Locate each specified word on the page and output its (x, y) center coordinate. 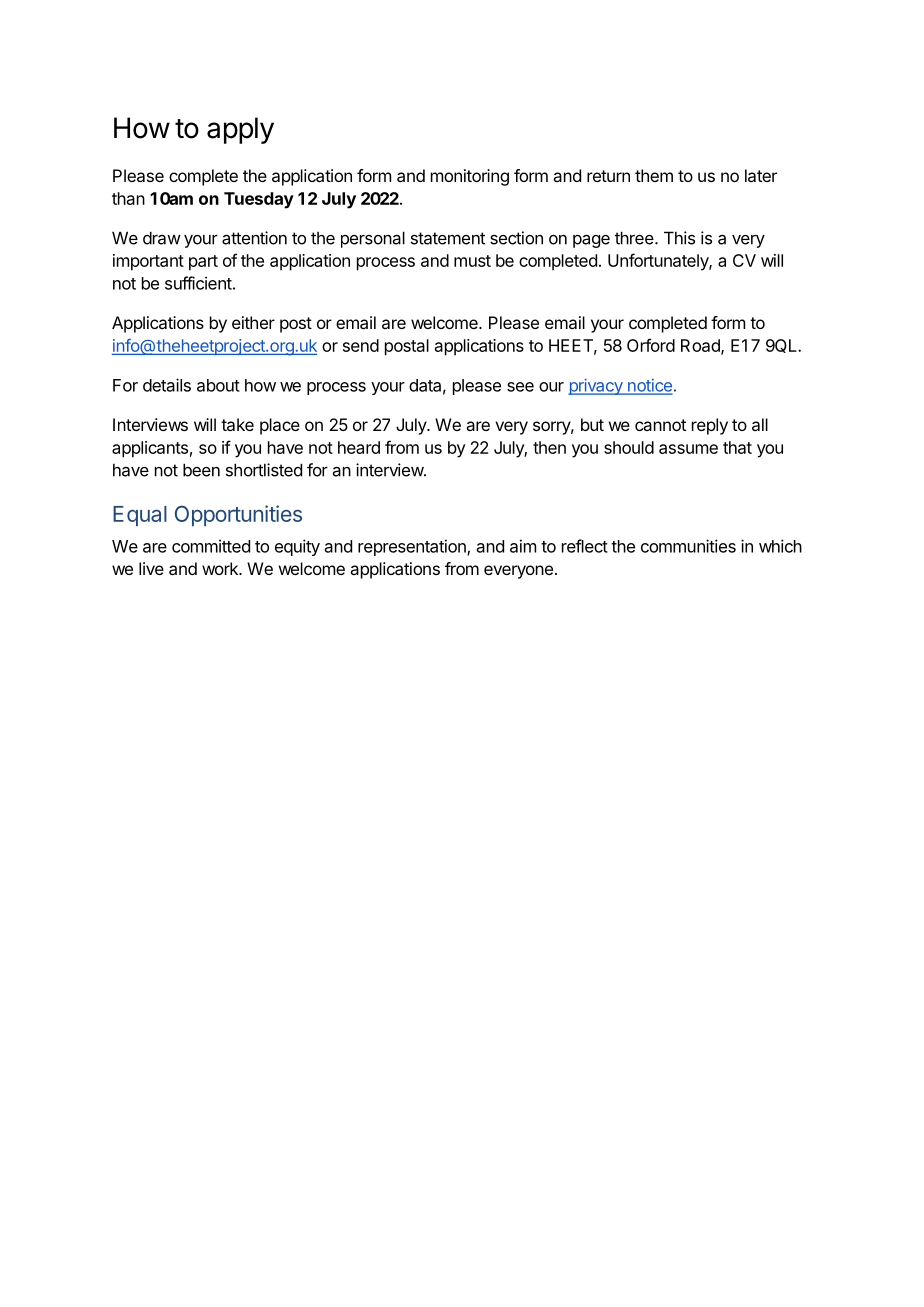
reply (710, 426)
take (237, 424)
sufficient (198, 283)
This (679, 238)
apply (240, 130)
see (520, 387)
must (472, 261)
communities (688, 546)
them (654, 175)
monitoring (470, 177)
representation (413, 547)
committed (211, 546)
